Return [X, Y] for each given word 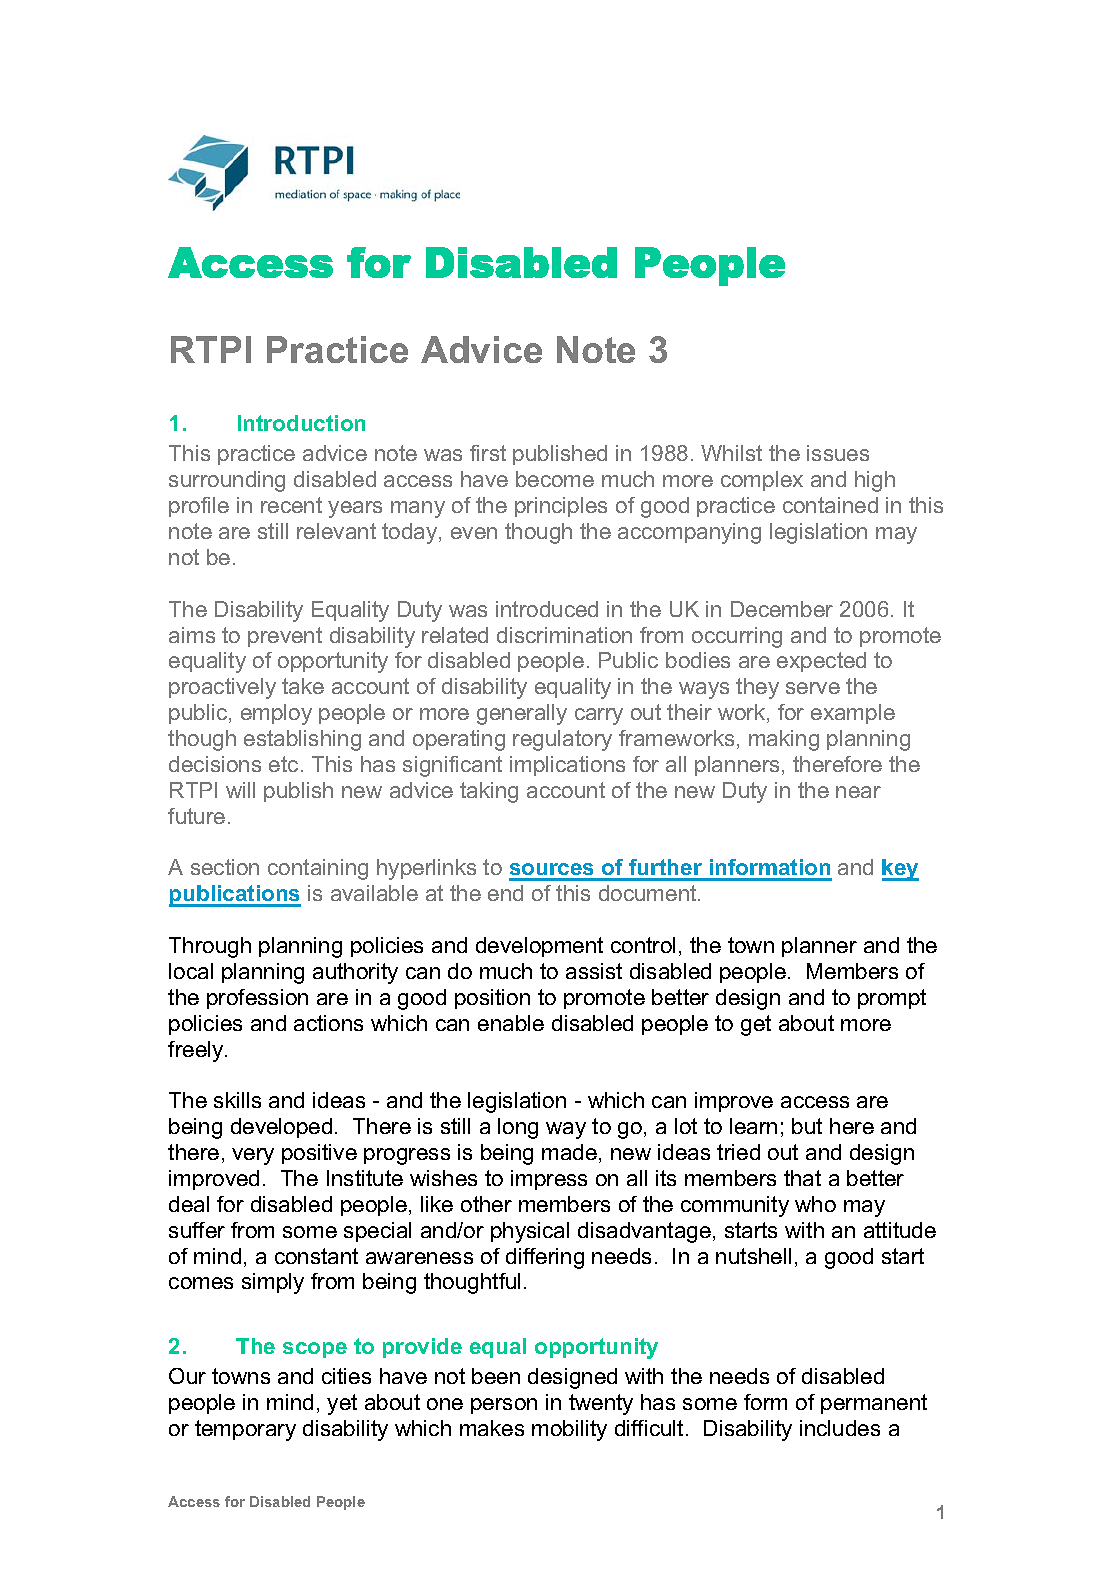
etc [283, 764]
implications [567, 766]
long [518, 1128]
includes [840, 1428]
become [555, 479]
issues [838, 453]
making [784, 740]
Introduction [301, 423]
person [504, 1406]
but [807, 1126]
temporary [245, 1430]
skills [237, 1100]
